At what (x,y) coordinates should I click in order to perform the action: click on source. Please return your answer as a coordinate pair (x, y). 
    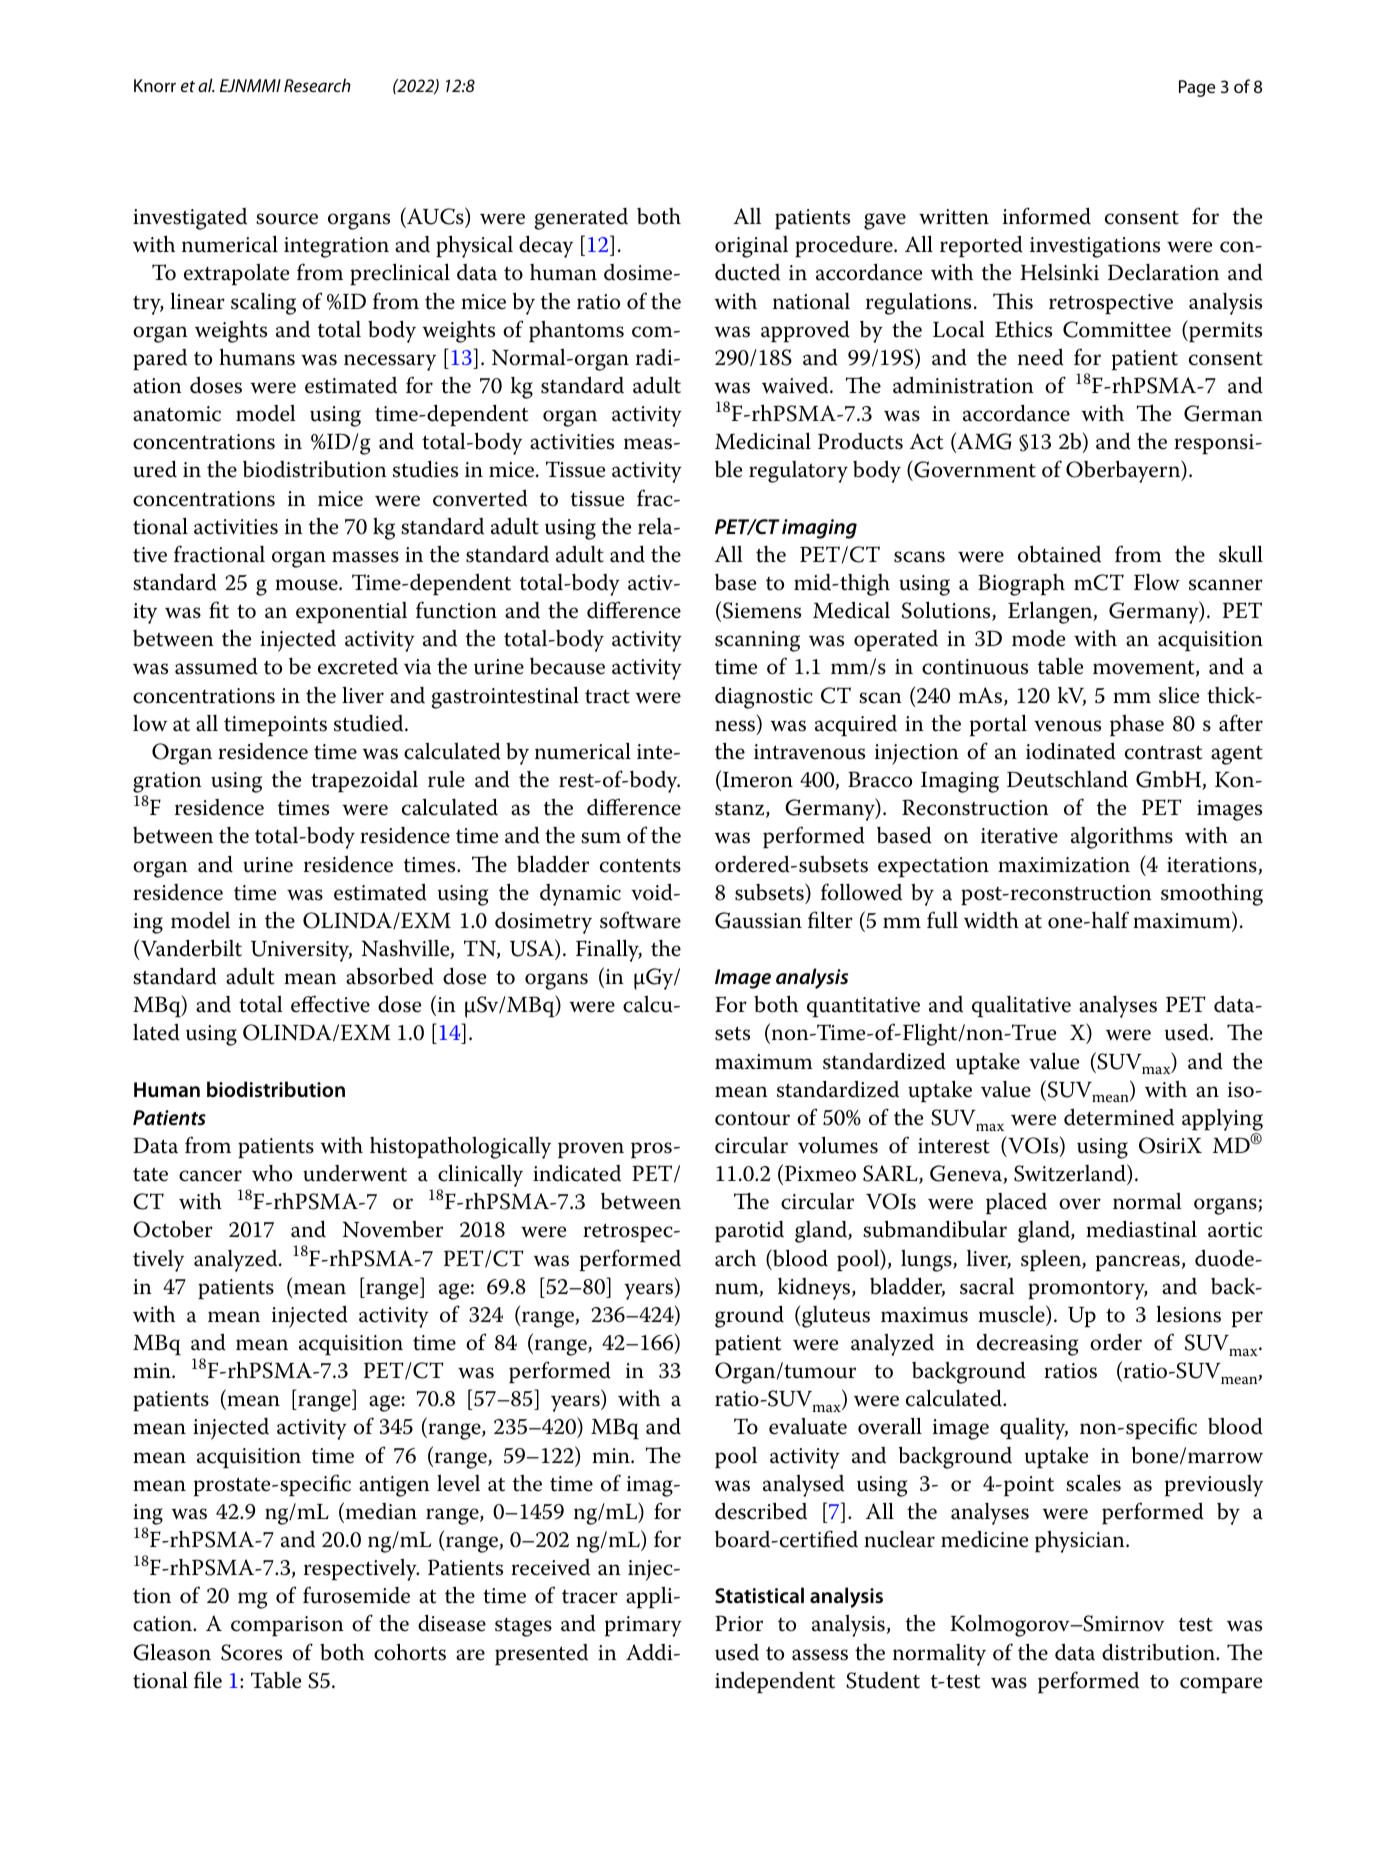
    Looking at the image, I should click on (287, 219).
